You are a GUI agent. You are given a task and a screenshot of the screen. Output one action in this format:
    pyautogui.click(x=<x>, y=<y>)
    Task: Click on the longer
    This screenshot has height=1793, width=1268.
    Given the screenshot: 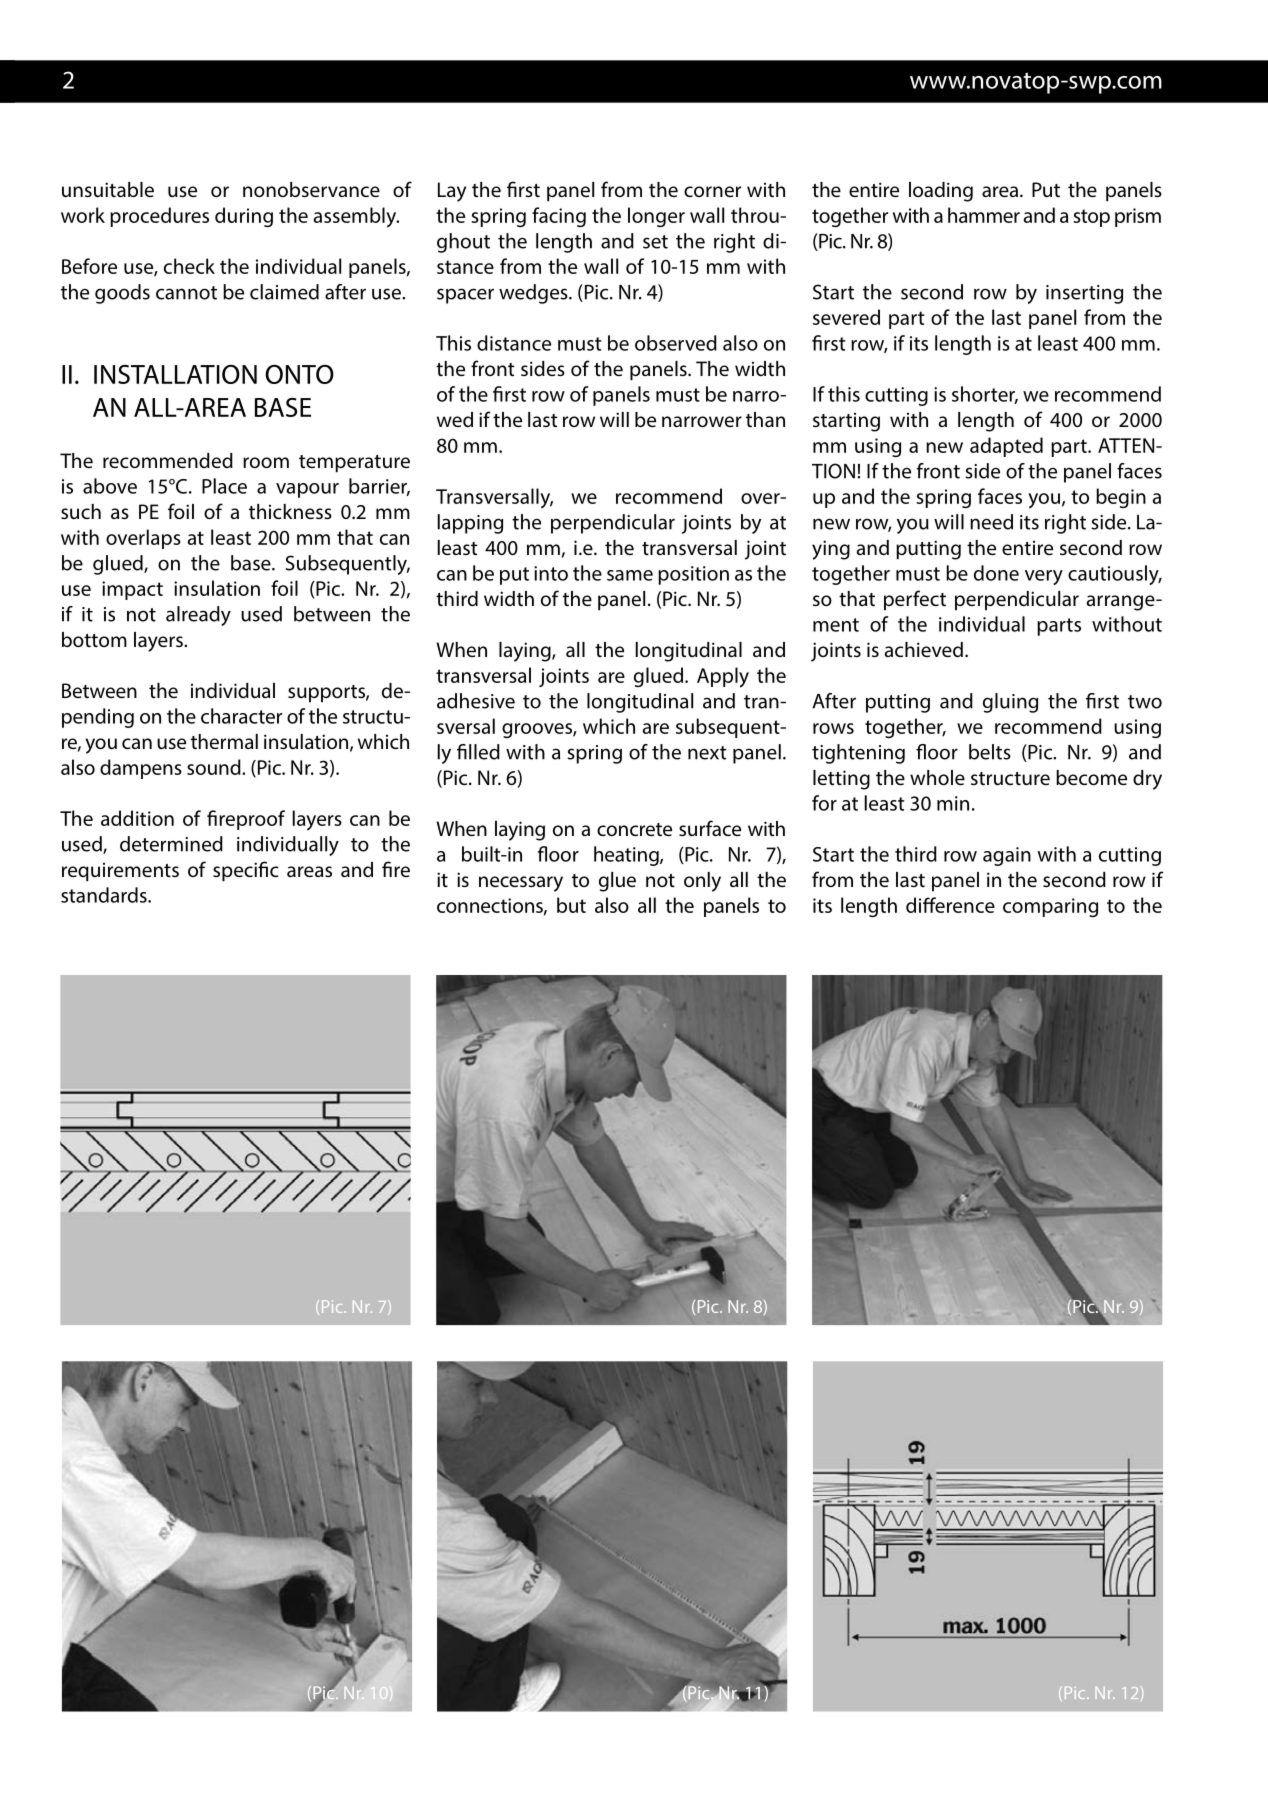 What is the action you would take?
    pyautogui.click(x=656, y=217)
